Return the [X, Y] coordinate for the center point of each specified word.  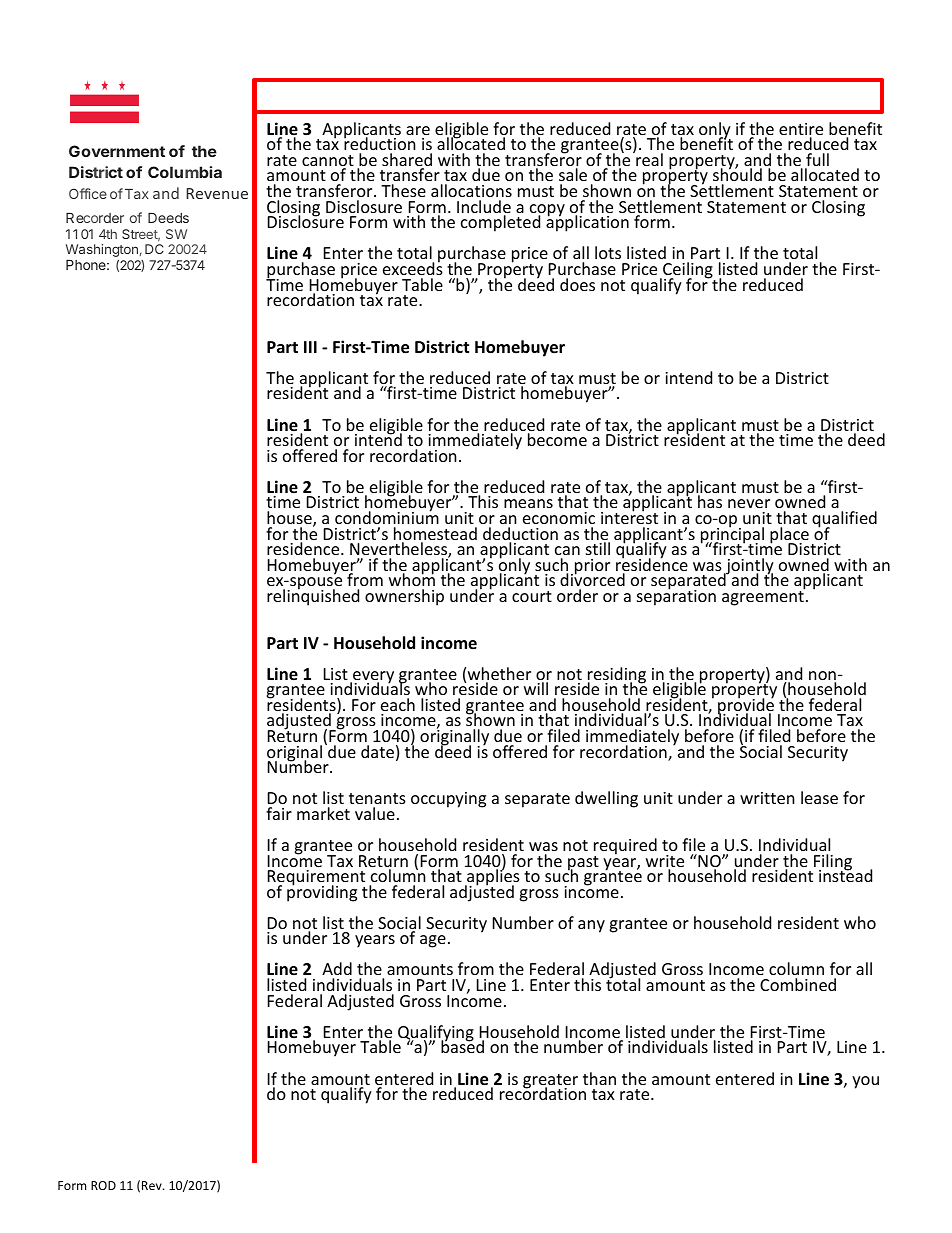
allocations [471, 190]
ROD [103, 1185]
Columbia [185, 172]
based [462, 1046]
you [865, 1082]
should [737, 176]
